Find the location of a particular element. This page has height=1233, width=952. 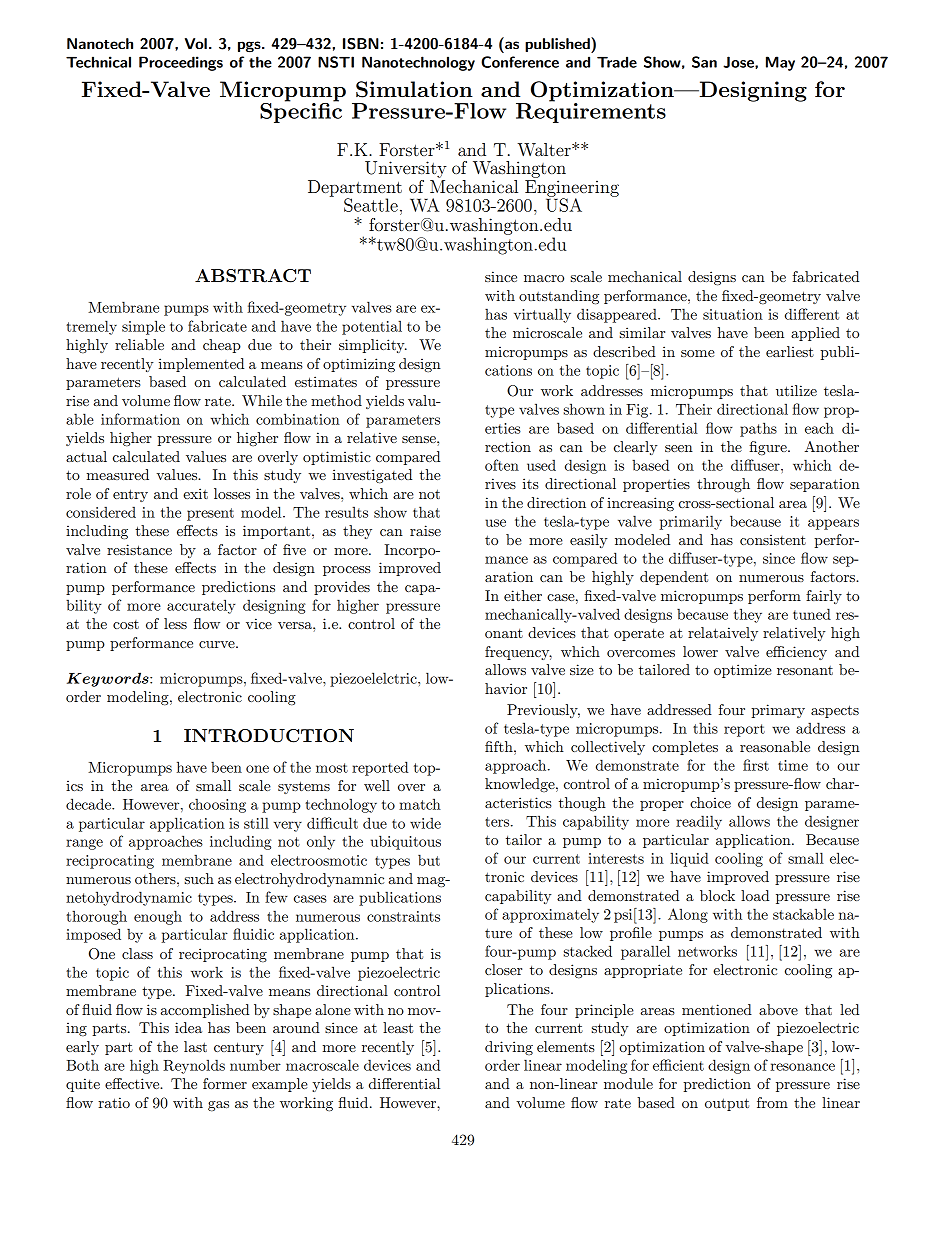

first is located at coordinates (756, 765).
